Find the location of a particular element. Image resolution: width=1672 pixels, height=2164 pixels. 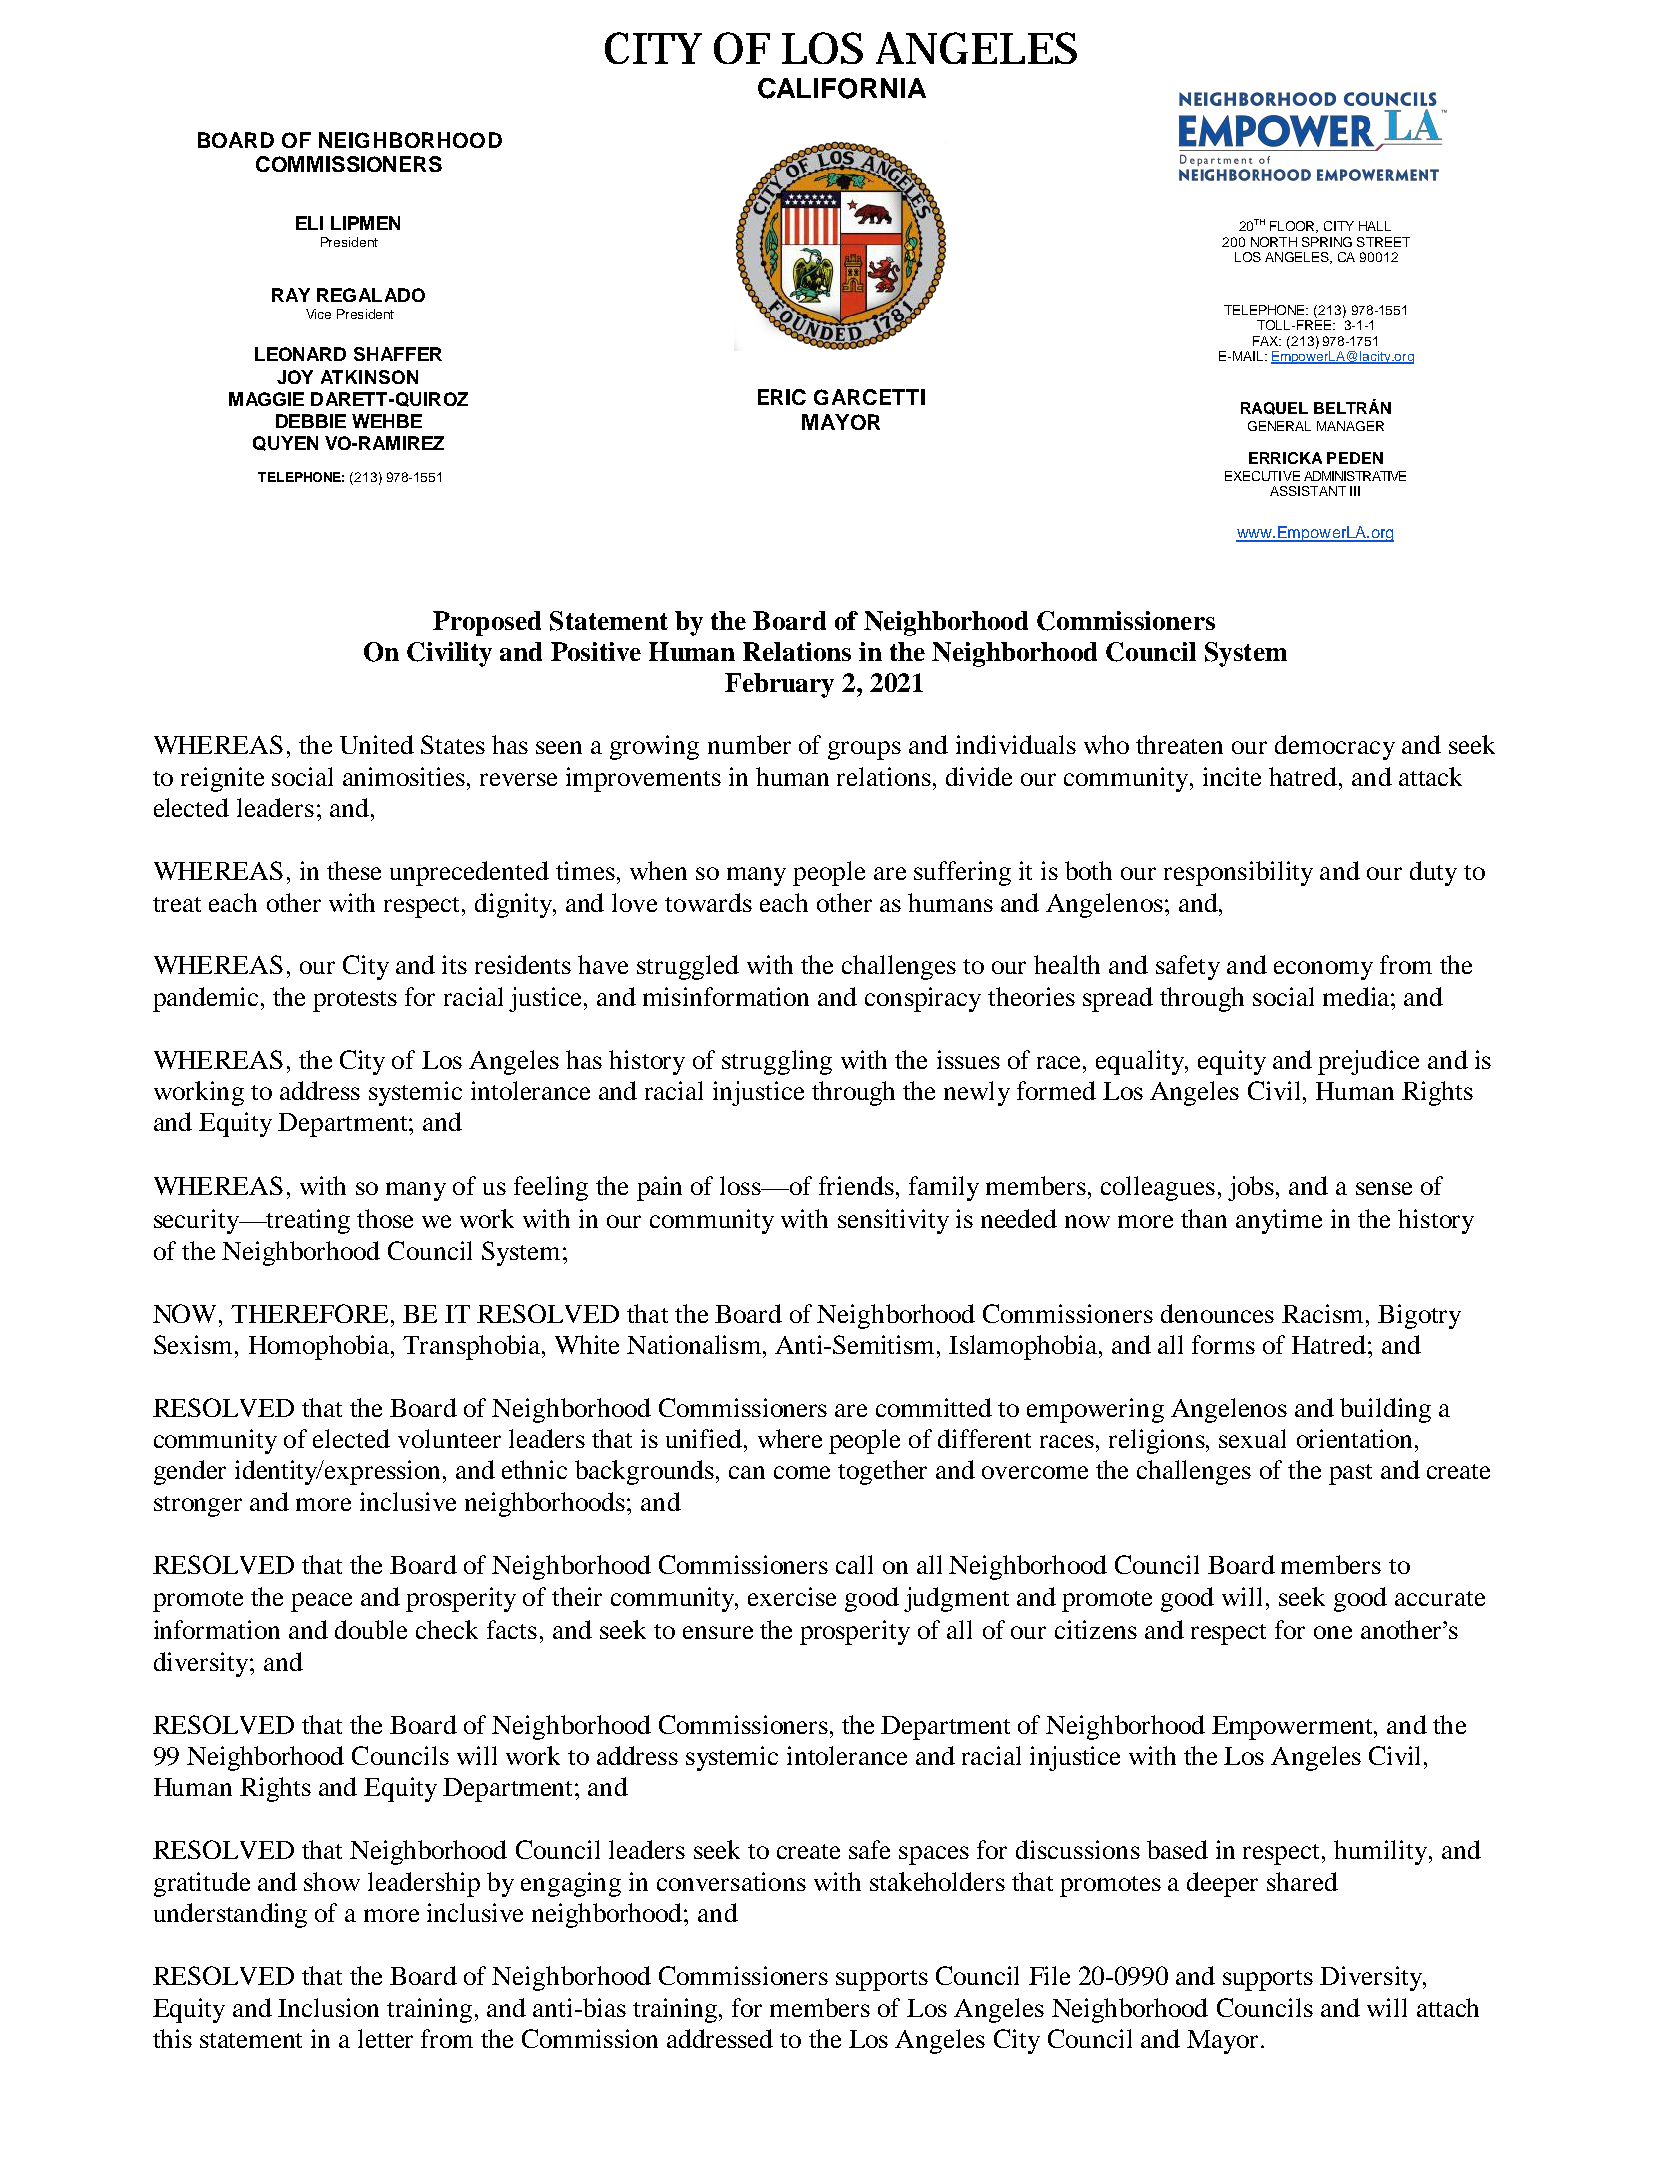

struggling is located at coordinates (777, 1062).
